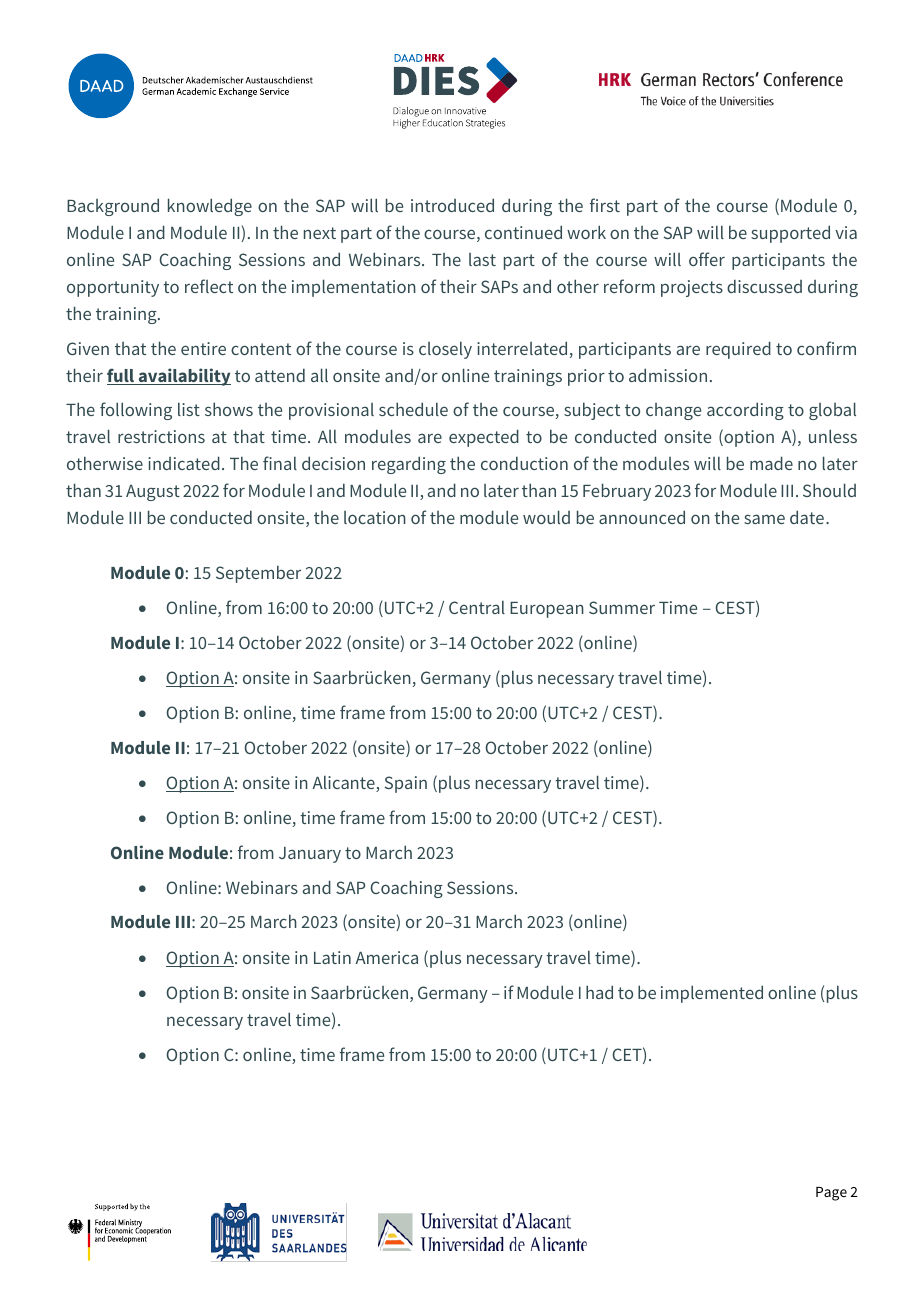  What do you see at coordinates (622, 607) in the screenshot?
I see `Summer` at bounding box center [622, 607].
